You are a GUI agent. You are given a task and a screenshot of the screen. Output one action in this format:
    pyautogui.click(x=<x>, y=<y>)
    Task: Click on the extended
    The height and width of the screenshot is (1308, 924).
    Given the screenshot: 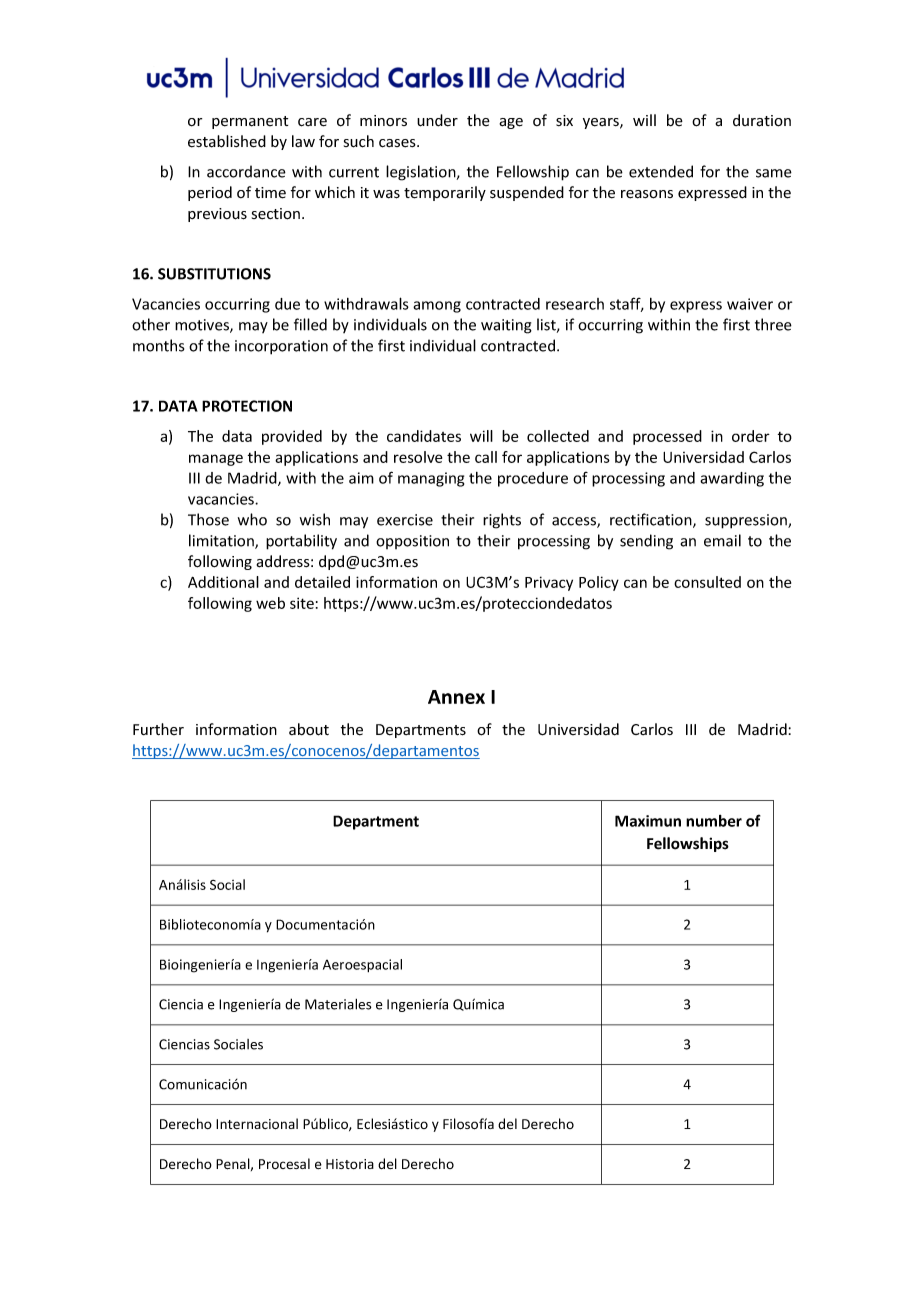 What is the action you would take?
    pyautogui.click(x=661, y=171)
